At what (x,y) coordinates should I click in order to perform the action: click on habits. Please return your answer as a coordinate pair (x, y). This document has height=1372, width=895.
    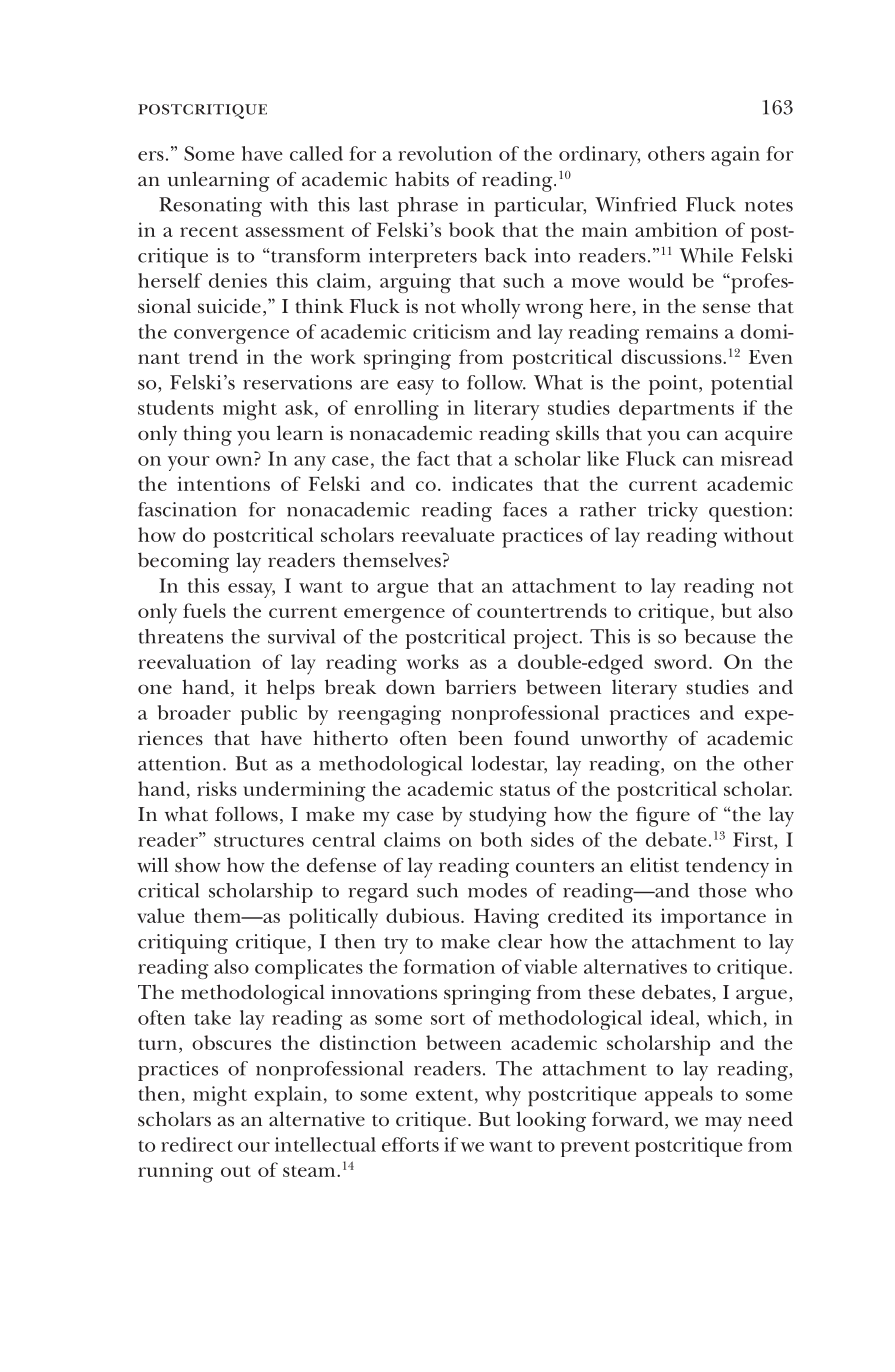
    Looking at the image, I should click on (422, 179).
